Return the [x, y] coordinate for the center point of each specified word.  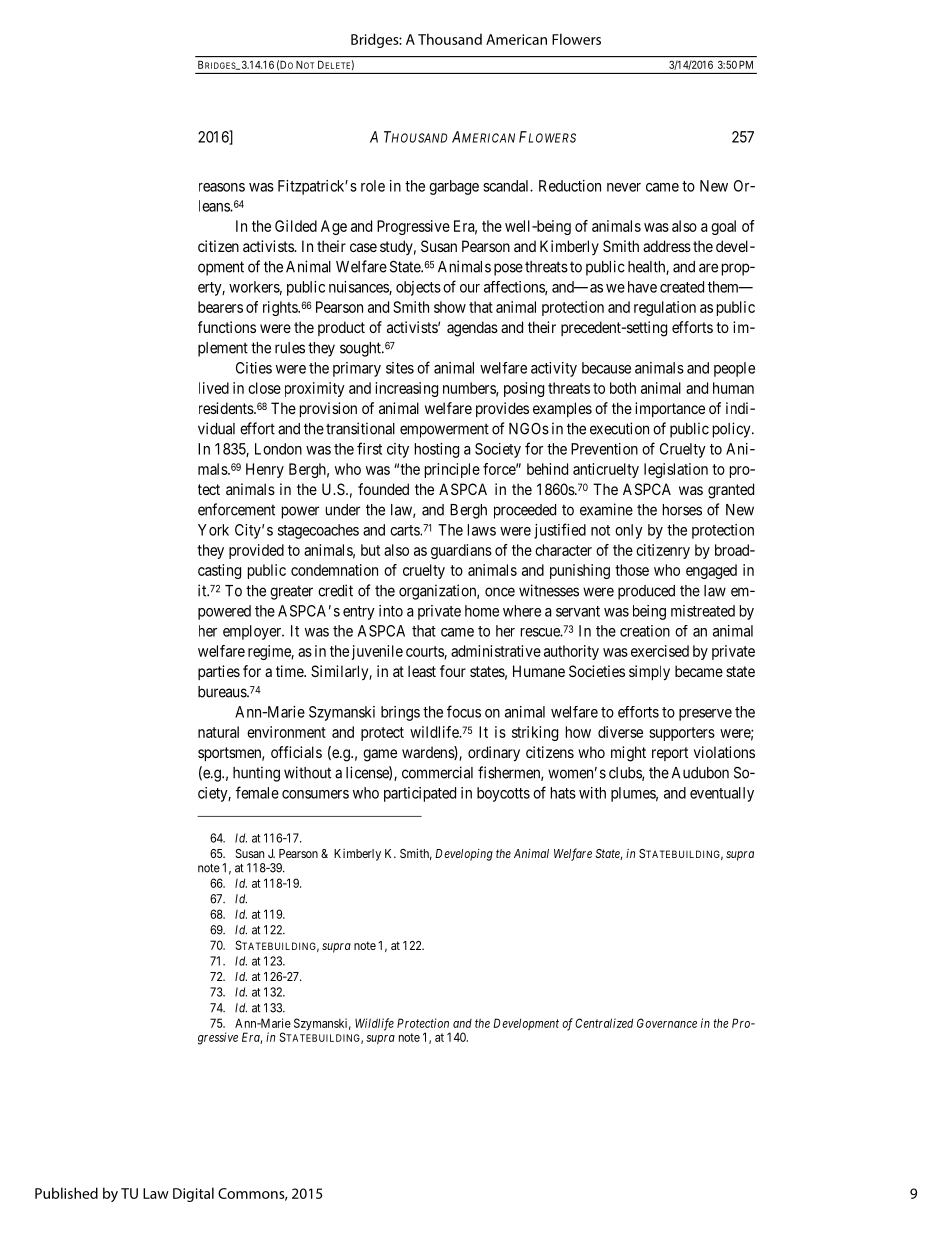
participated [420, 794]
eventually [722, 794]
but [370, 550]
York [213, 530]
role [373, 186]
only [629, 531]
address [667, 246]
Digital [193, 1194]
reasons [222, 187]
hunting [256, 774]
